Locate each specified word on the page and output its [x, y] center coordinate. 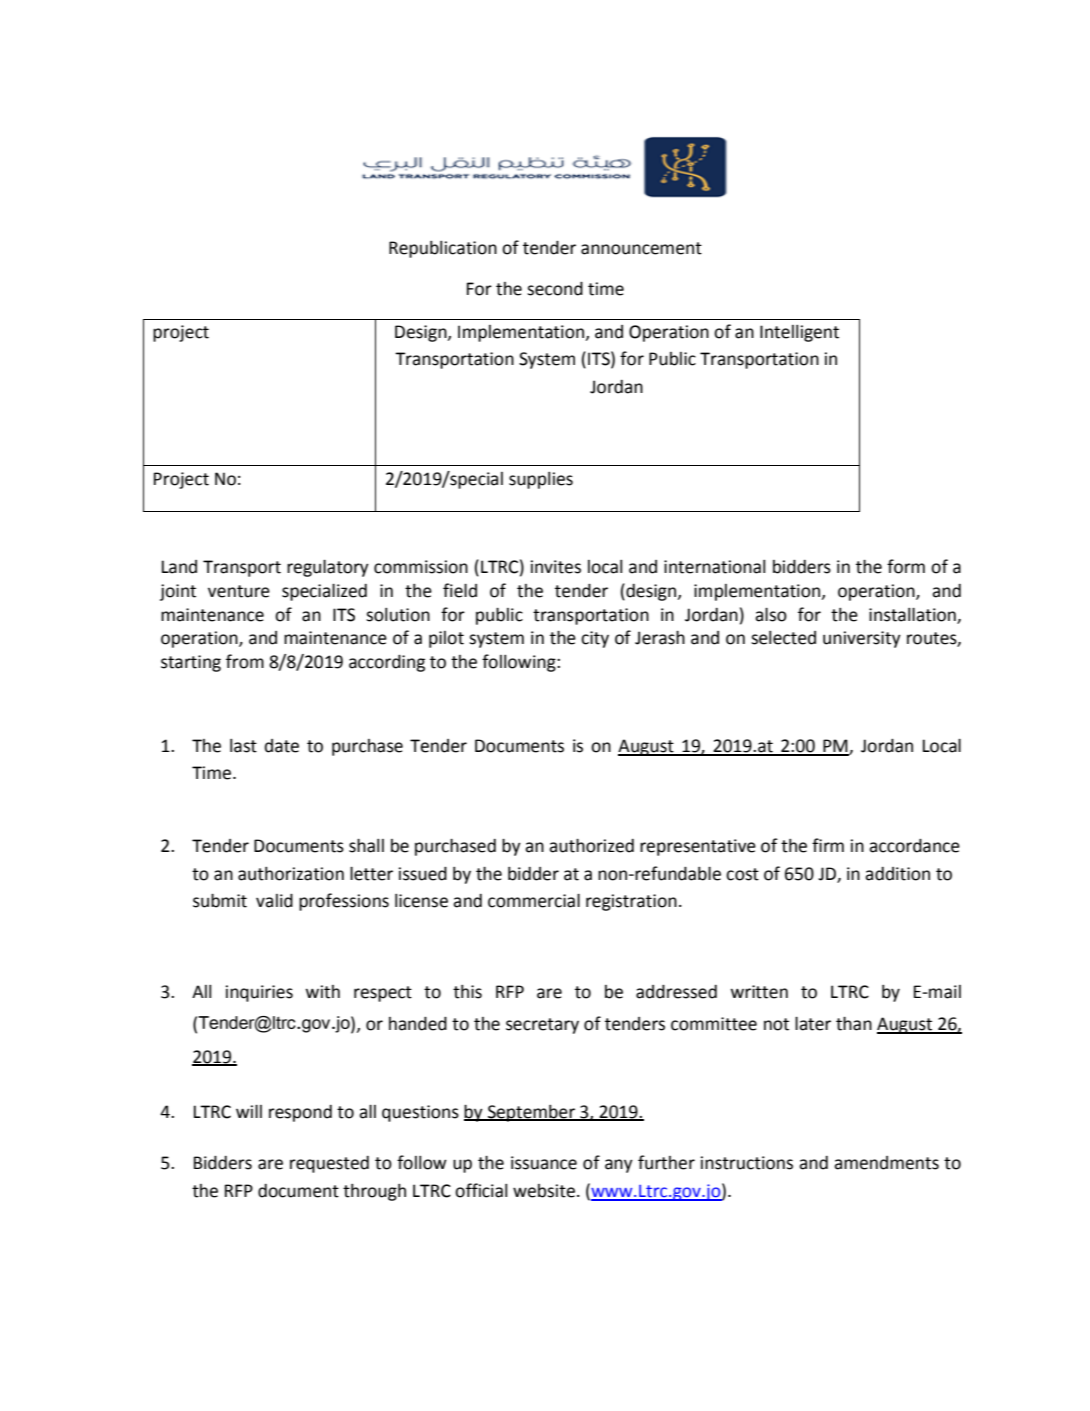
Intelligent [799, 333]
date [282, 746]
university [862, 639]
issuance [544, 1163]
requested [329, 1164]
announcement [641, 248]
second [555, 289]
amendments [886, 1163]
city [595, 639]
